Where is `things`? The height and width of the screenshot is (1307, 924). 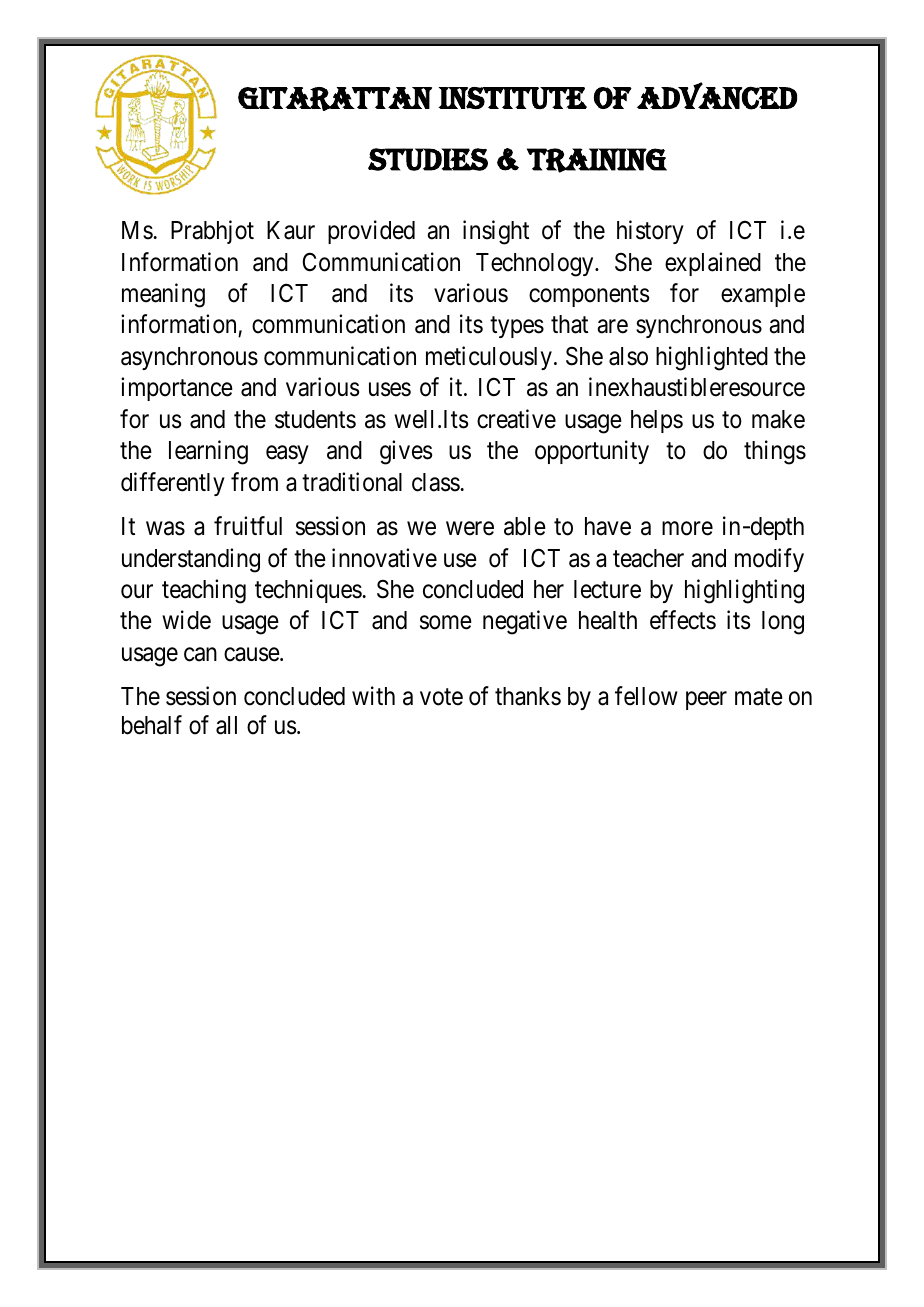
things is located at coordinates (775, 452).
